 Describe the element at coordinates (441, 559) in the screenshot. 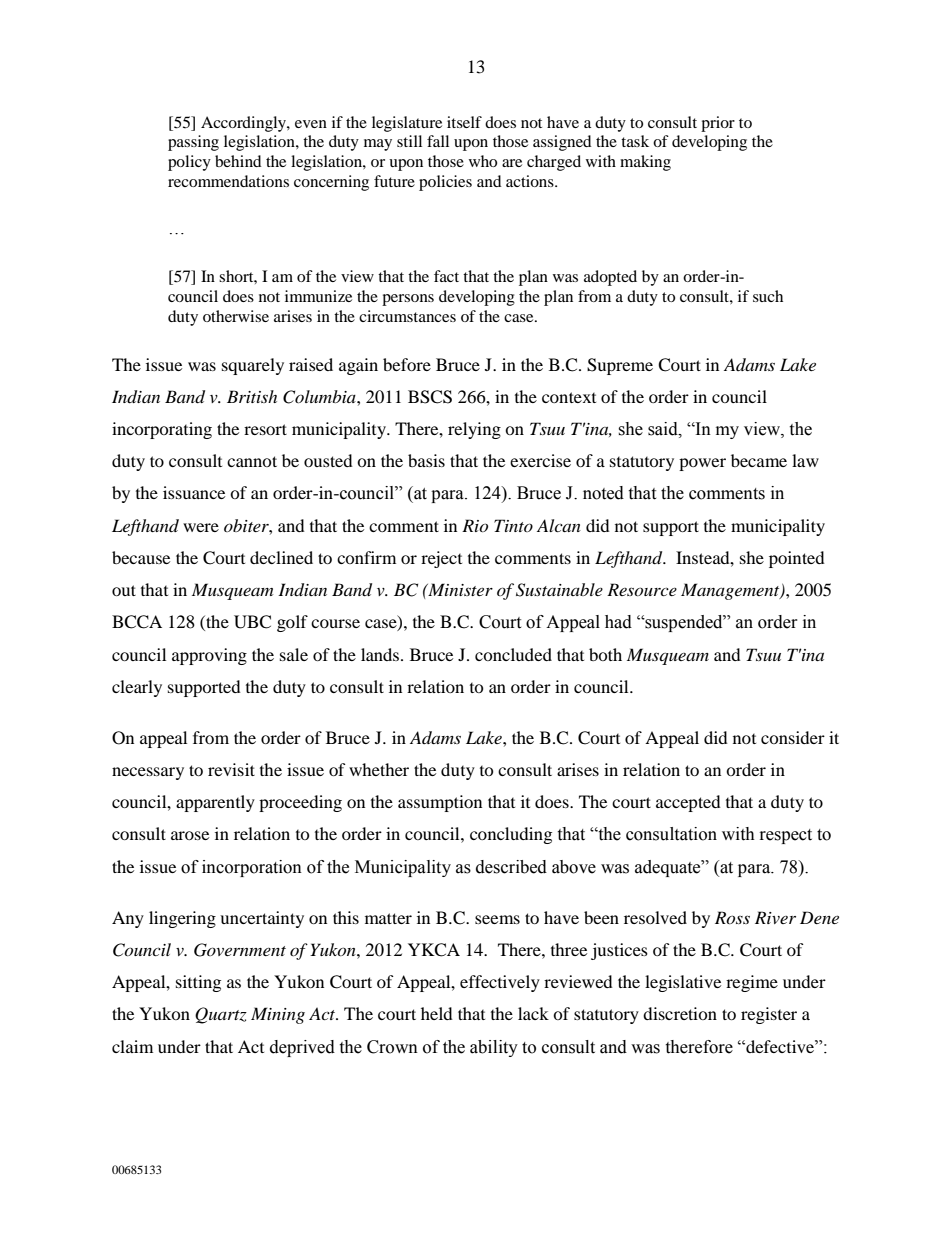

I see `reject` at that location.
